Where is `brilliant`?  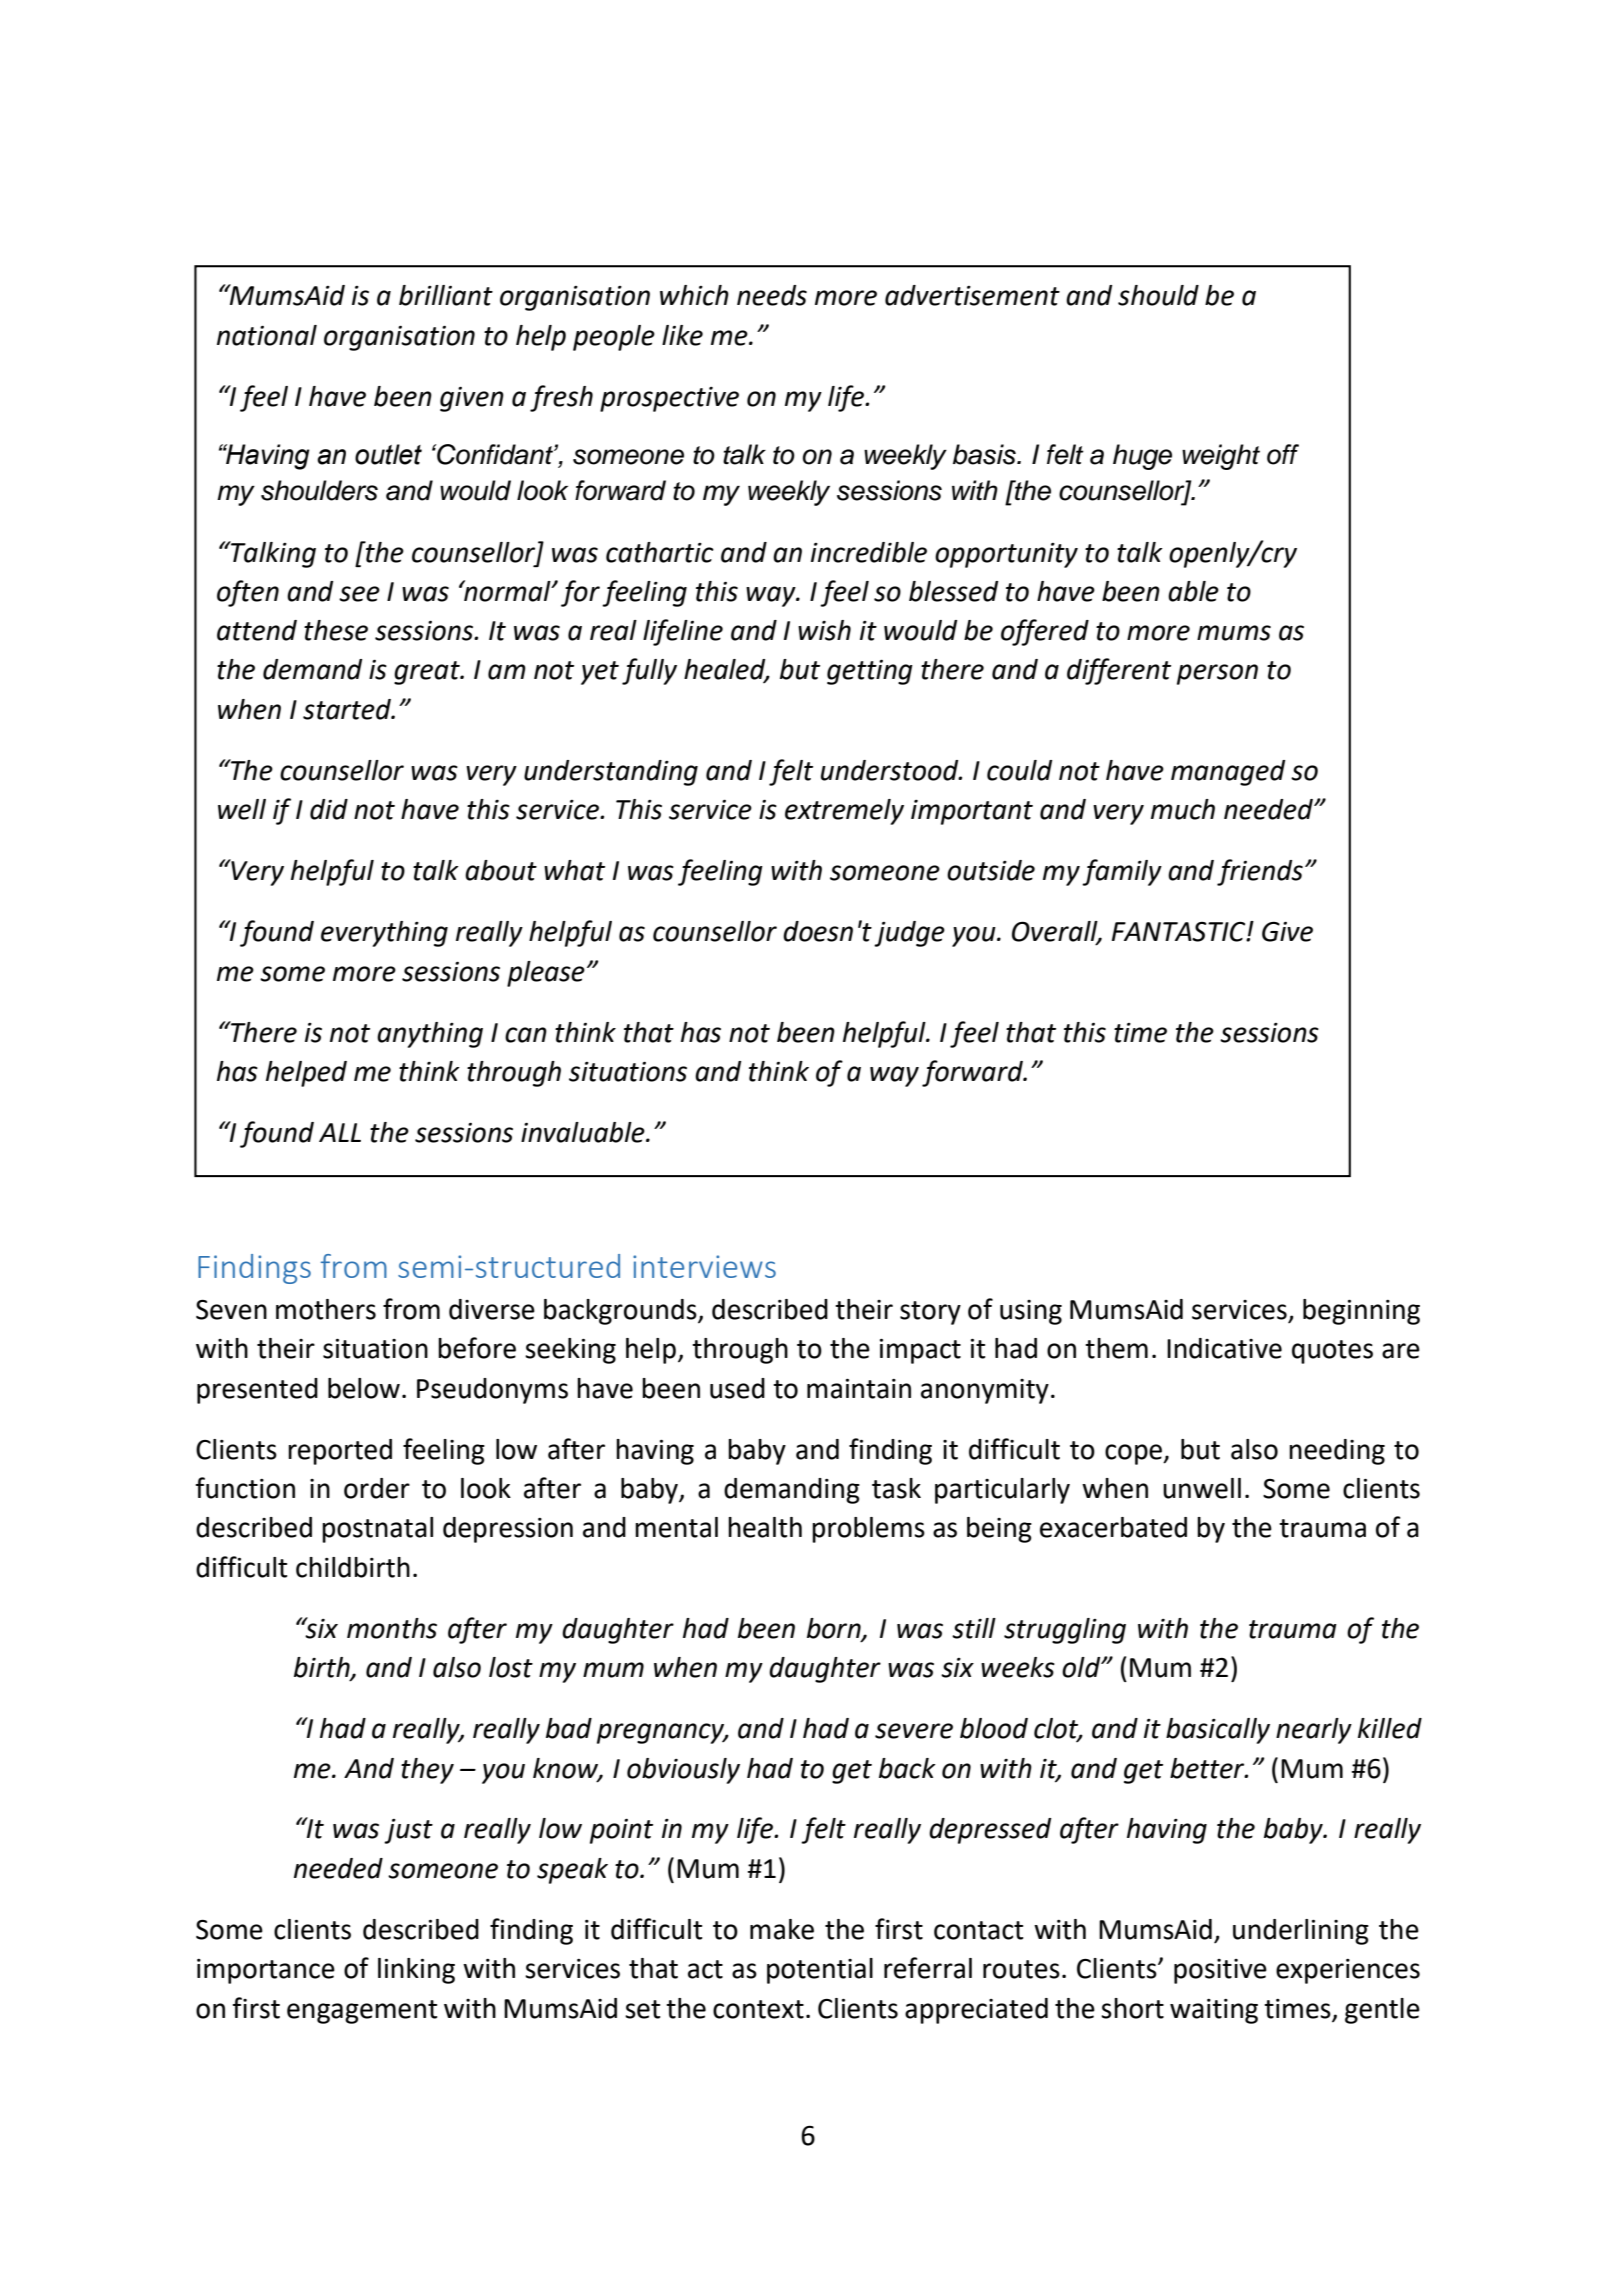 brilliant is located at coordinates (446, 295).
